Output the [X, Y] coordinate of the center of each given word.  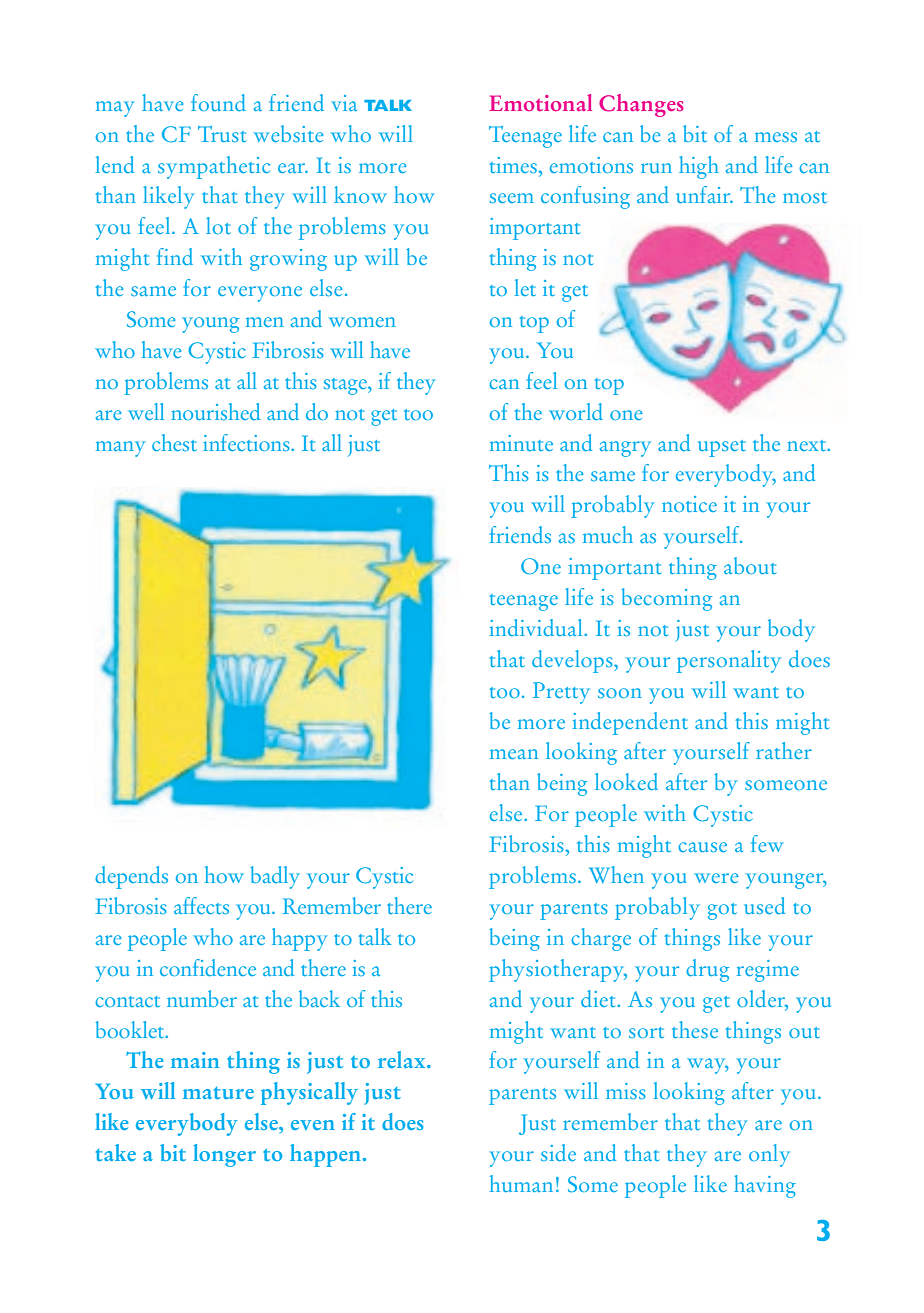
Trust [222, 133]
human [521, 1183]
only [769, 1155]
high [699, 167]
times [514, 165]
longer [224, 1155]
